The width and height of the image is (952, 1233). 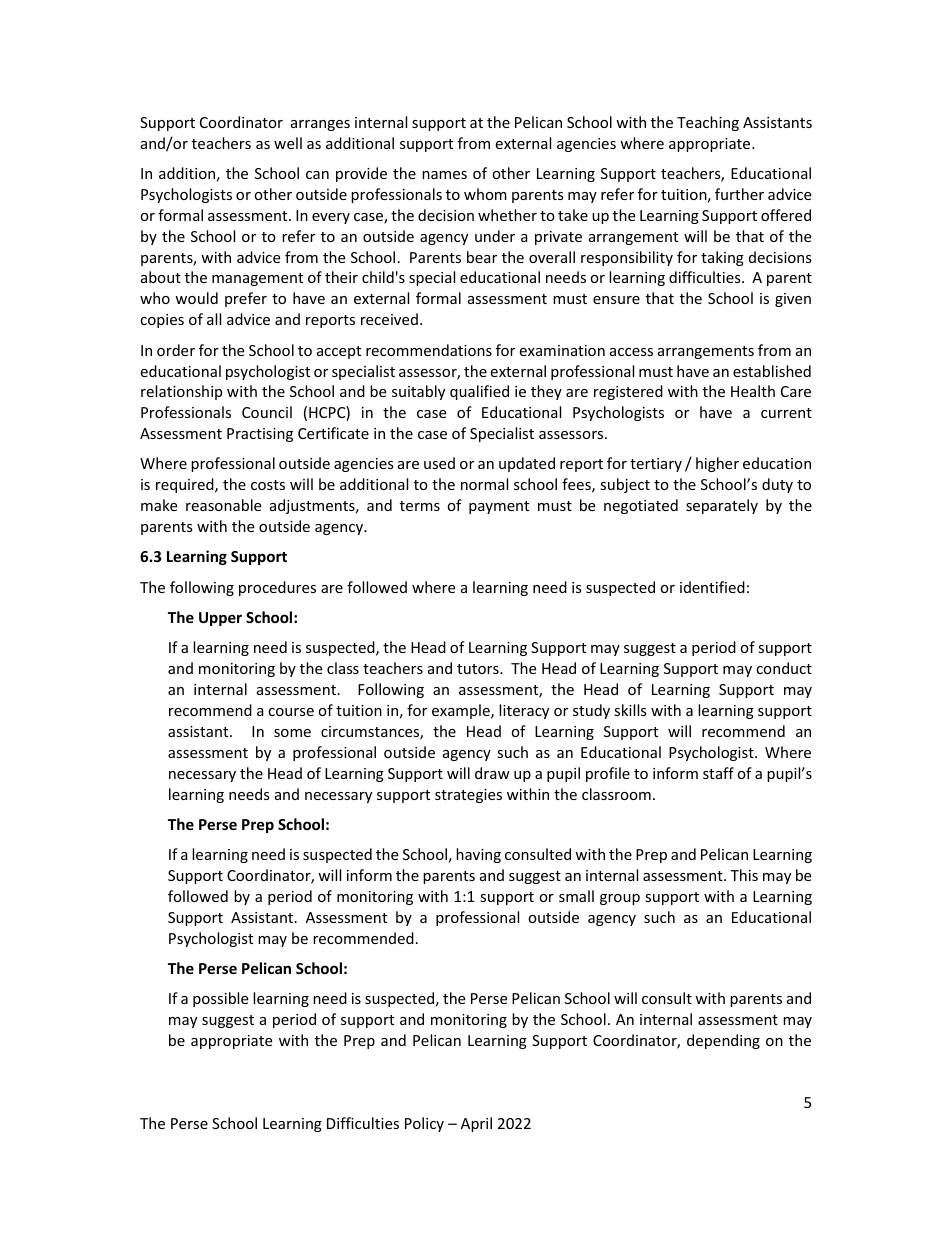 I want to click on well, so click(x=288, y=143).
